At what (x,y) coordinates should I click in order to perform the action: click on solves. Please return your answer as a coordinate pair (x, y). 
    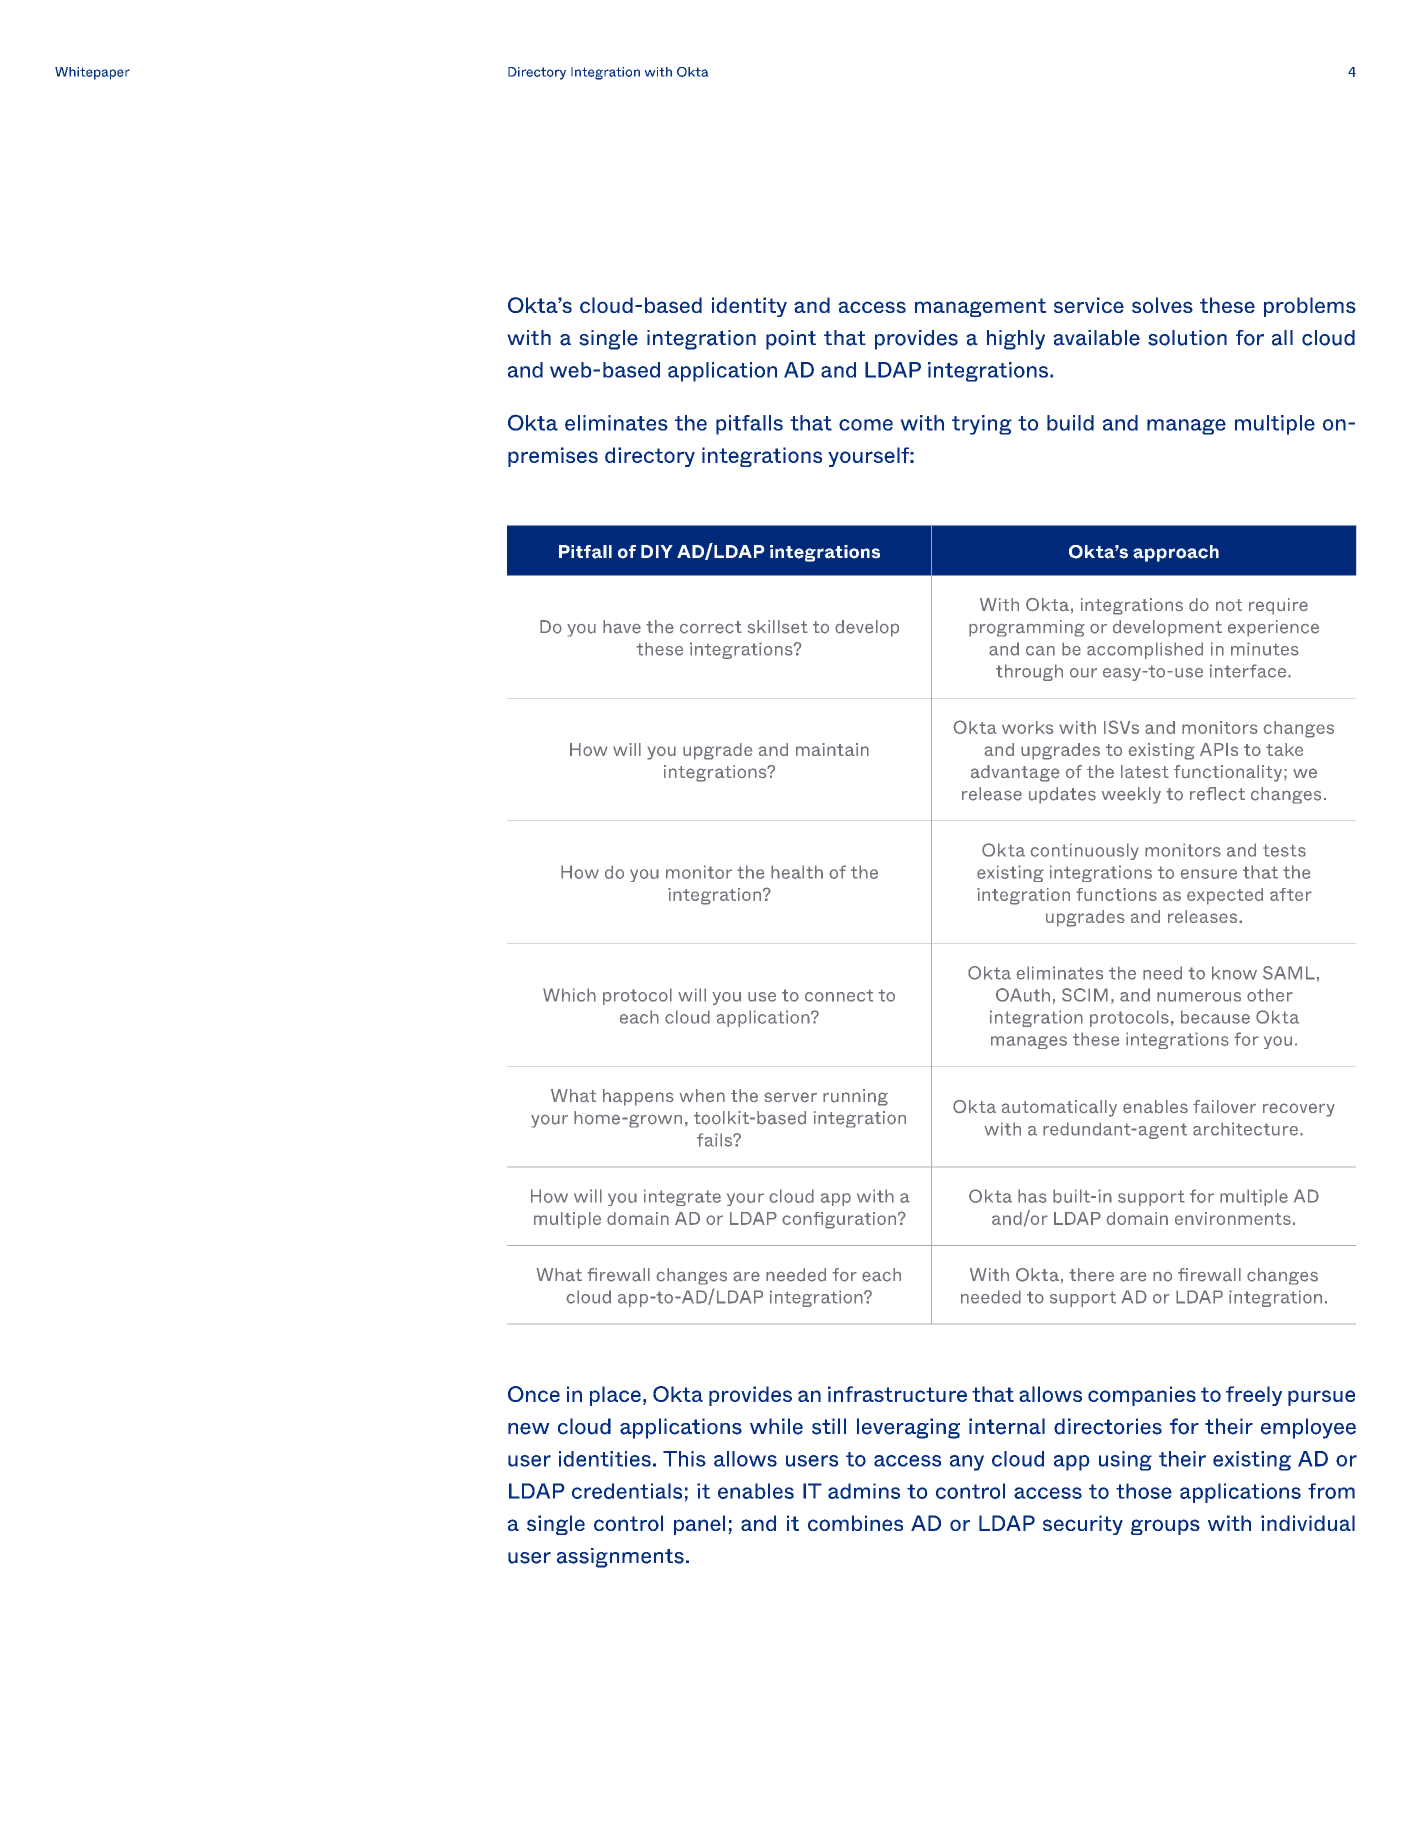
    Looking at the image, I should click on (1162, 305).
